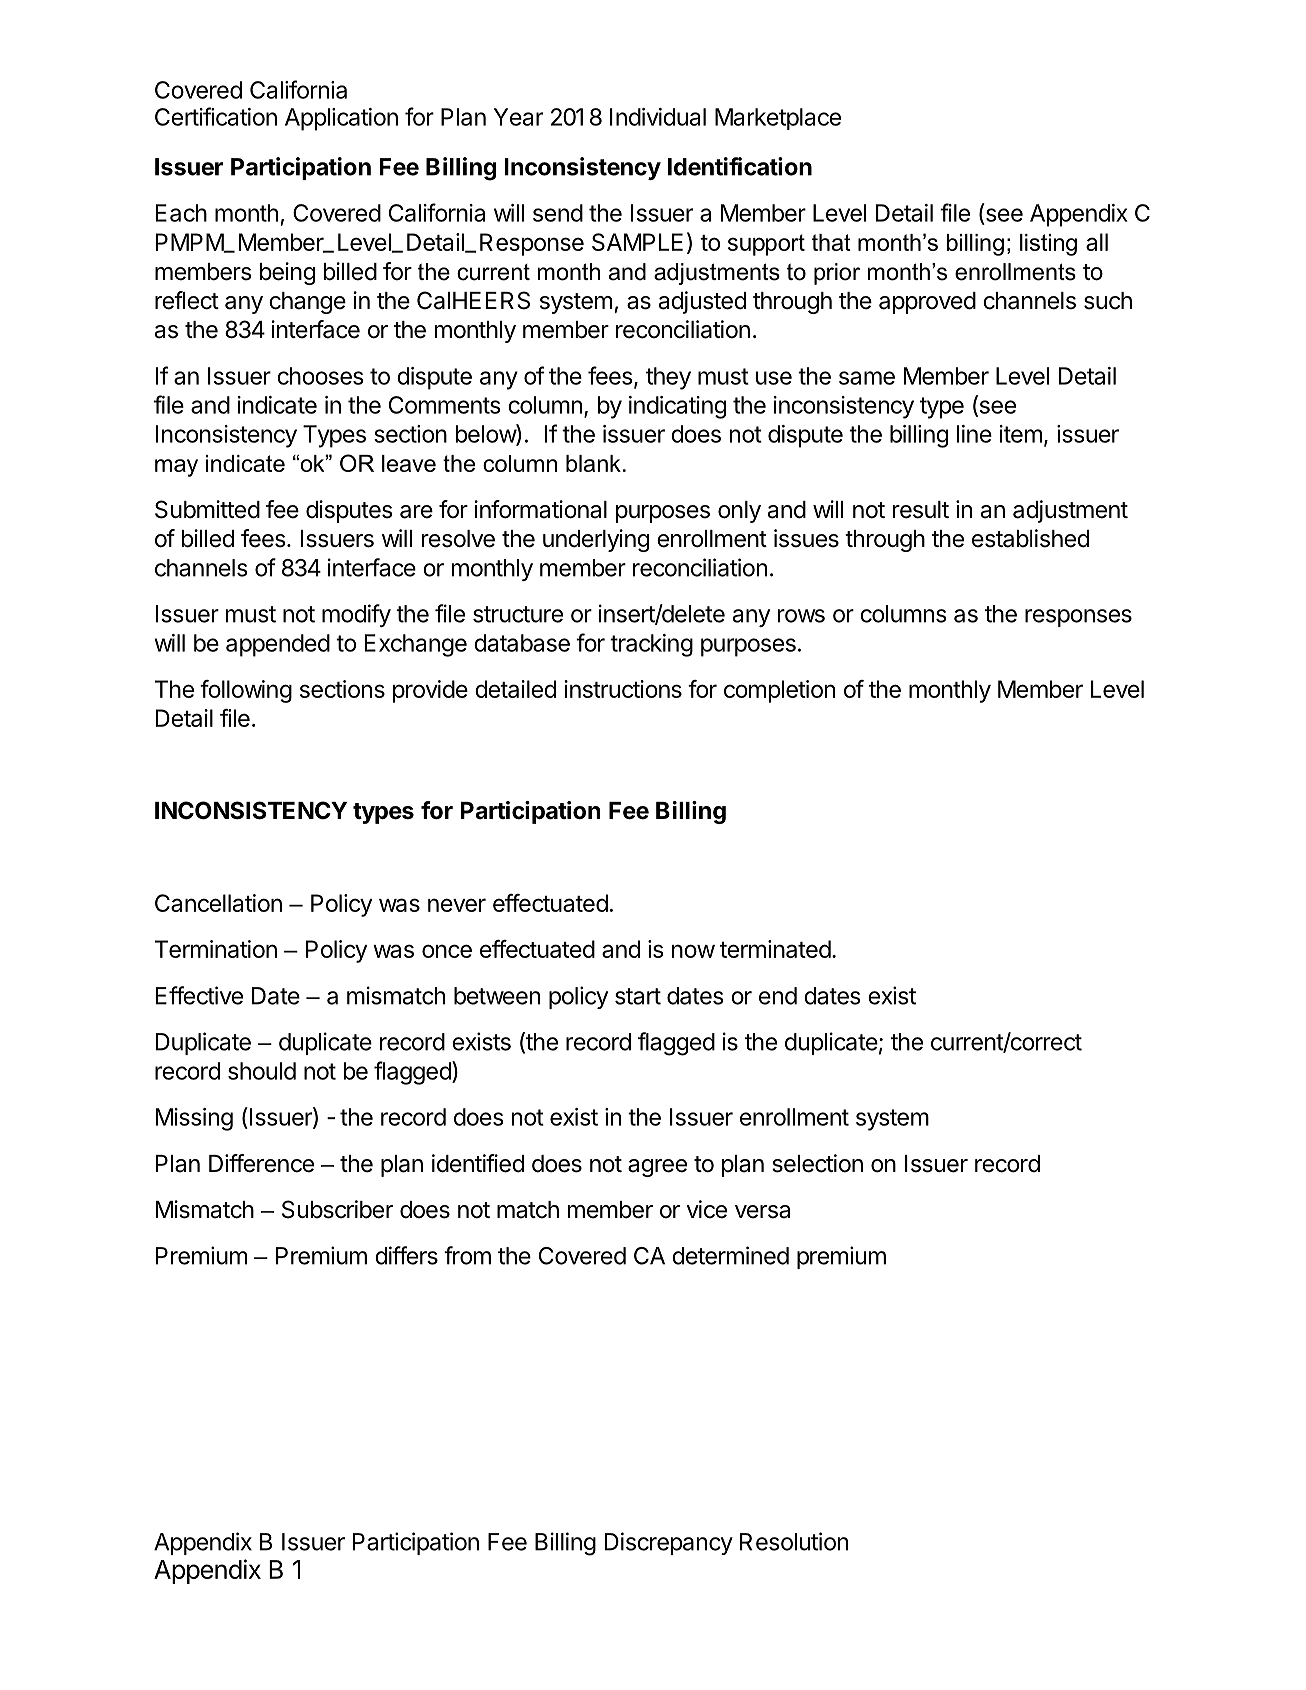 This page has height=1690, width=1306. I want to click on appended, so click(278, 645).
